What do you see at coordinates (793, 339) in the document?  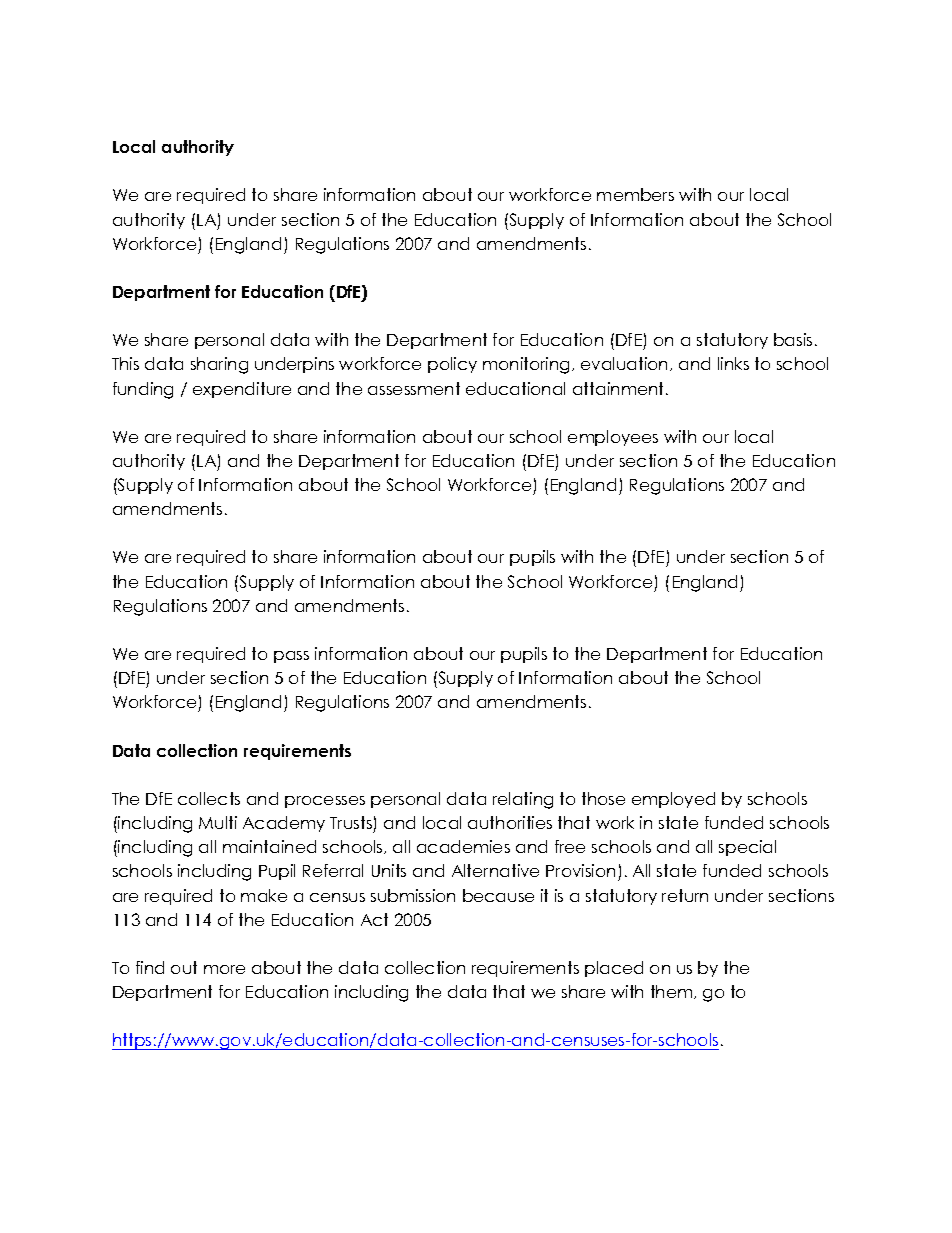 I see `basis` at bounding box center [793, 339].
